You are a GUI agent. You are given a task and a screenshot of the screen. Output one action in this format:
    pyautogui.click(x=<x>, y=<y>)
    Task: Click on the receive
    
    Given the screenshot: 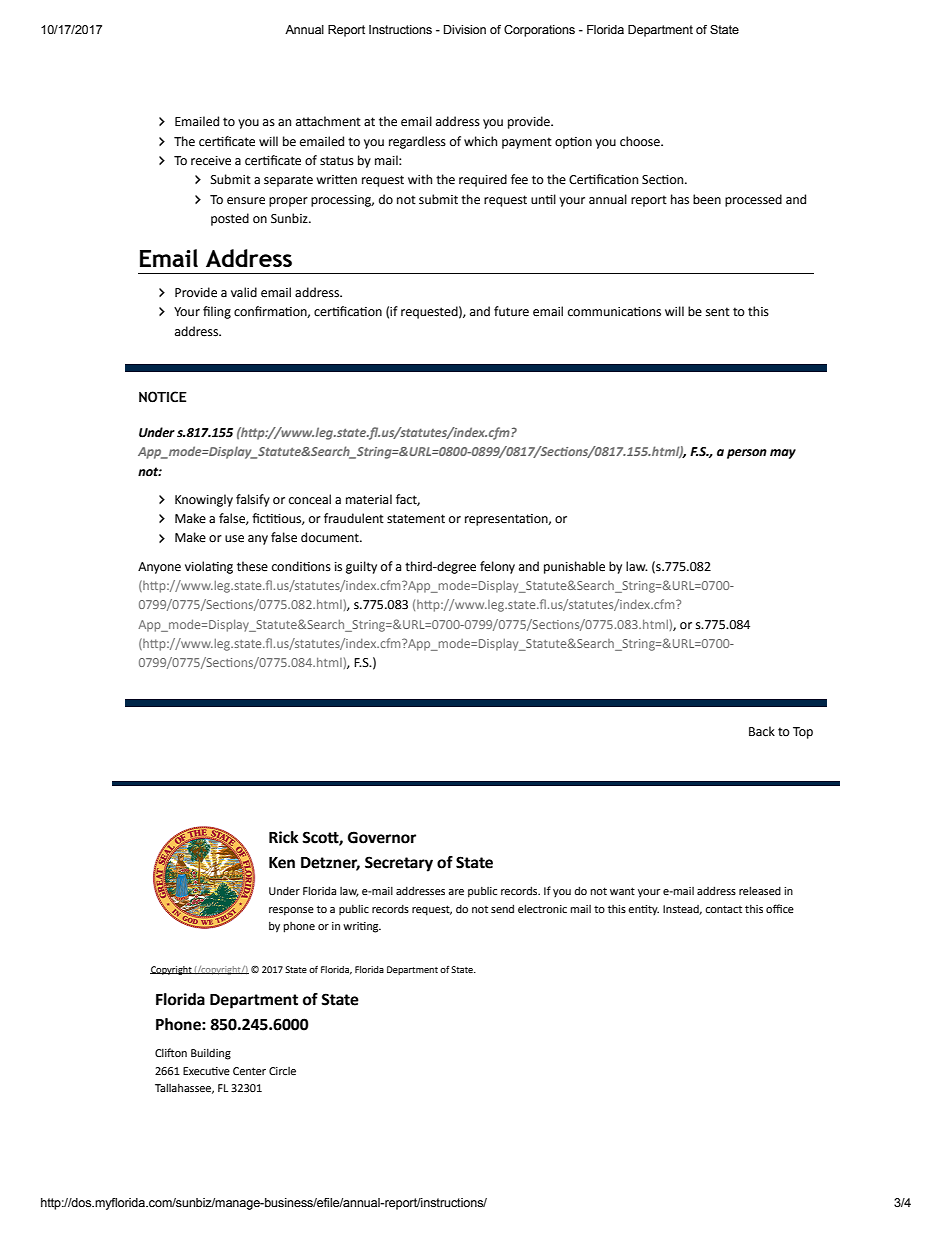 What is the action you would take?
    pyautogui.click(x=211, y=161)
